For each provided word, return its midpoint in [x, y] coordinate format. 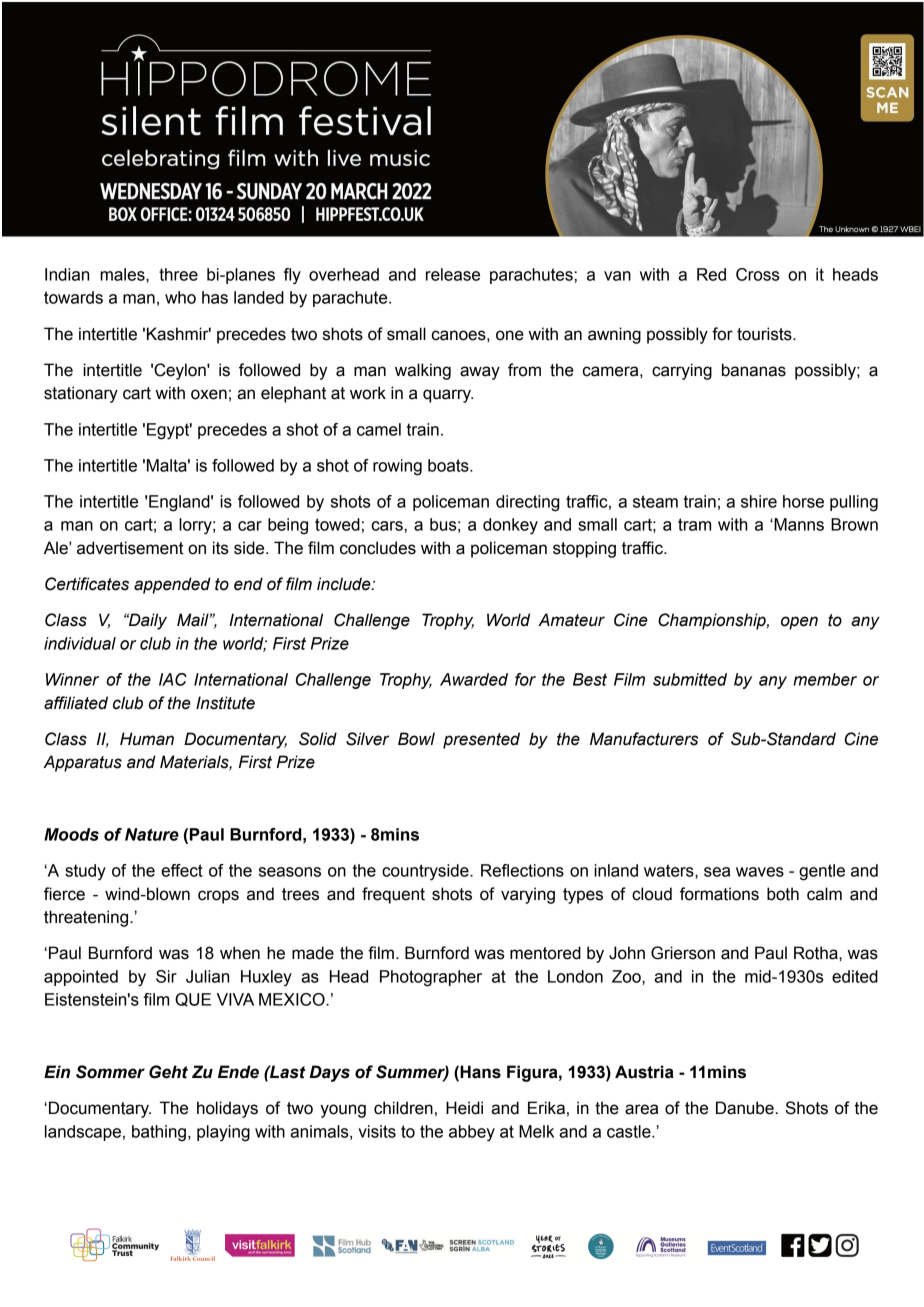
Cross [757, 274]
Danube [745, 1108]
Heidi [464, 1108]
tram [694, 524]
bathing [159, 1133]
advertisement [130, 548]
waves [760, 872]
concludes [378, 548]
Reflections [522, 870]
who [180, 297]
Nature [152, 834]
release [453, 274]
